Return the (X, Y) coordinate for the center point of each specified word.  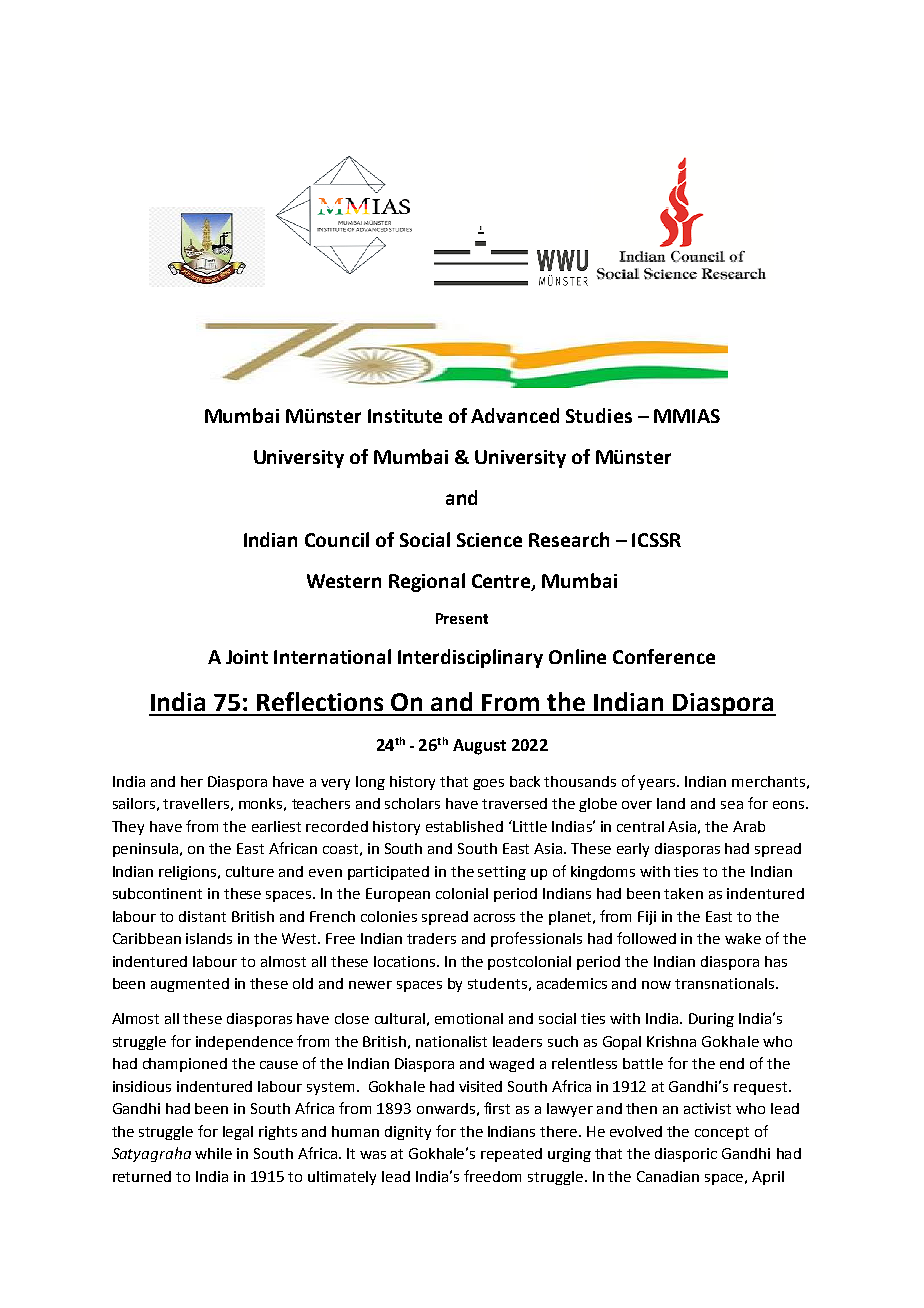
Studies (599, 415)
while (213, 1153)
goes (488, 784)
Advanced (515, 415)
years (658, 784)
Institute (405, 416)
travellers (196, 803)
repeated (511, 1155)
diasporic (686, 1155)
